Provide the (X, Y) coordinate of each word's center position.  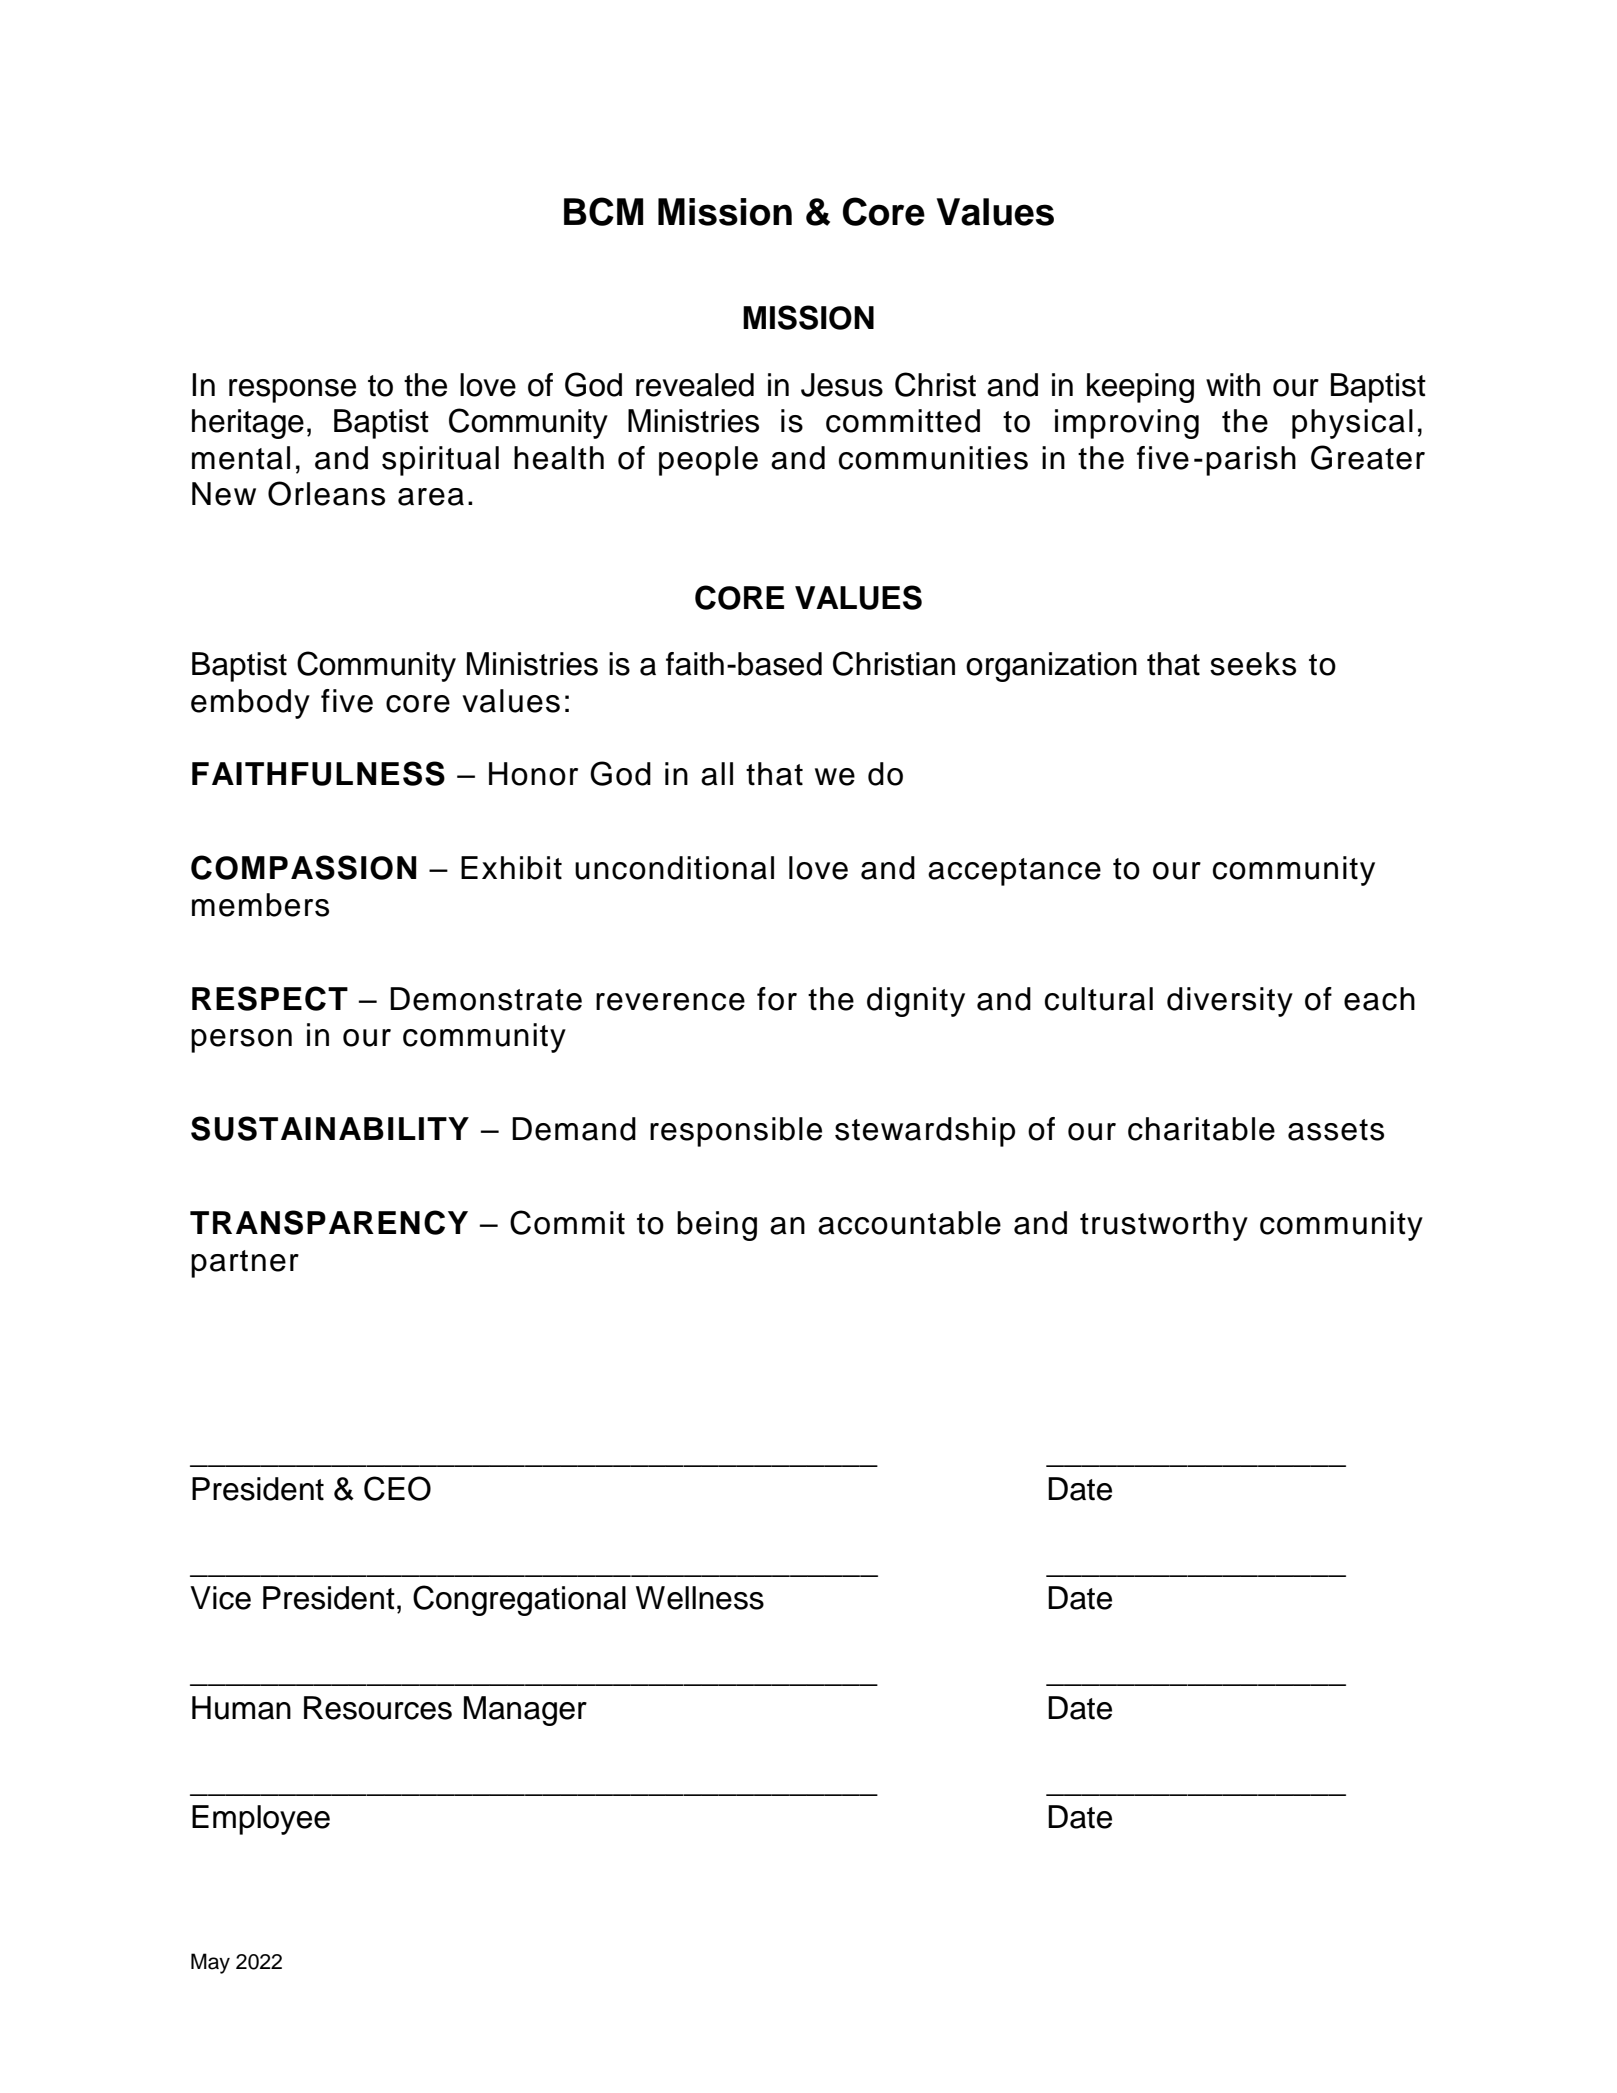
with (1233, 385)
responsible (736, 1132)
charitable (1201, 1129)
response (292, 391)
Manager (525, 1711)
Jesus (842, 385)
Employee (261, 1820)
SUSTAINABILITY (330, 1128)
